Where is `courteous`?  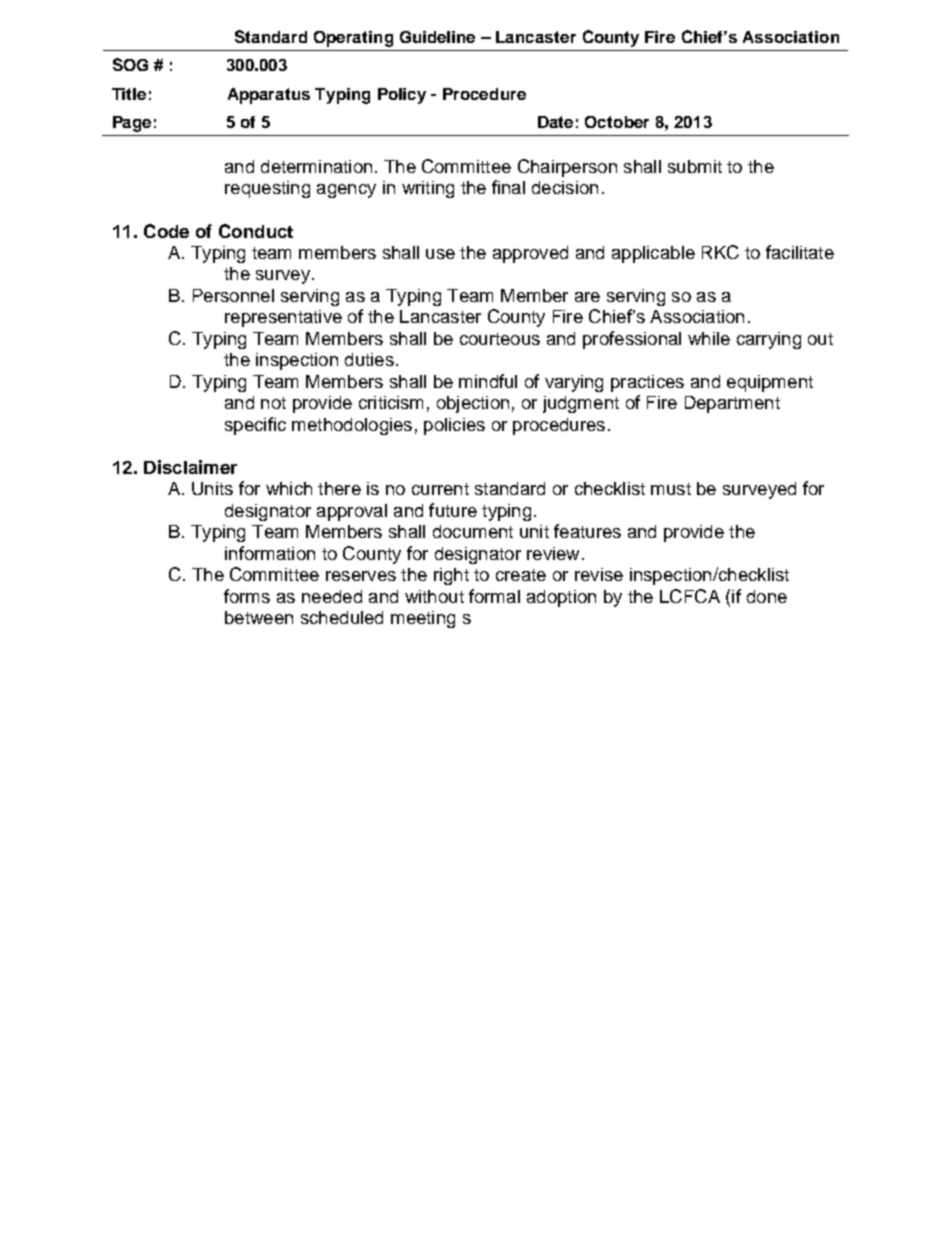 courteous is located at coordinates (500, 339).
